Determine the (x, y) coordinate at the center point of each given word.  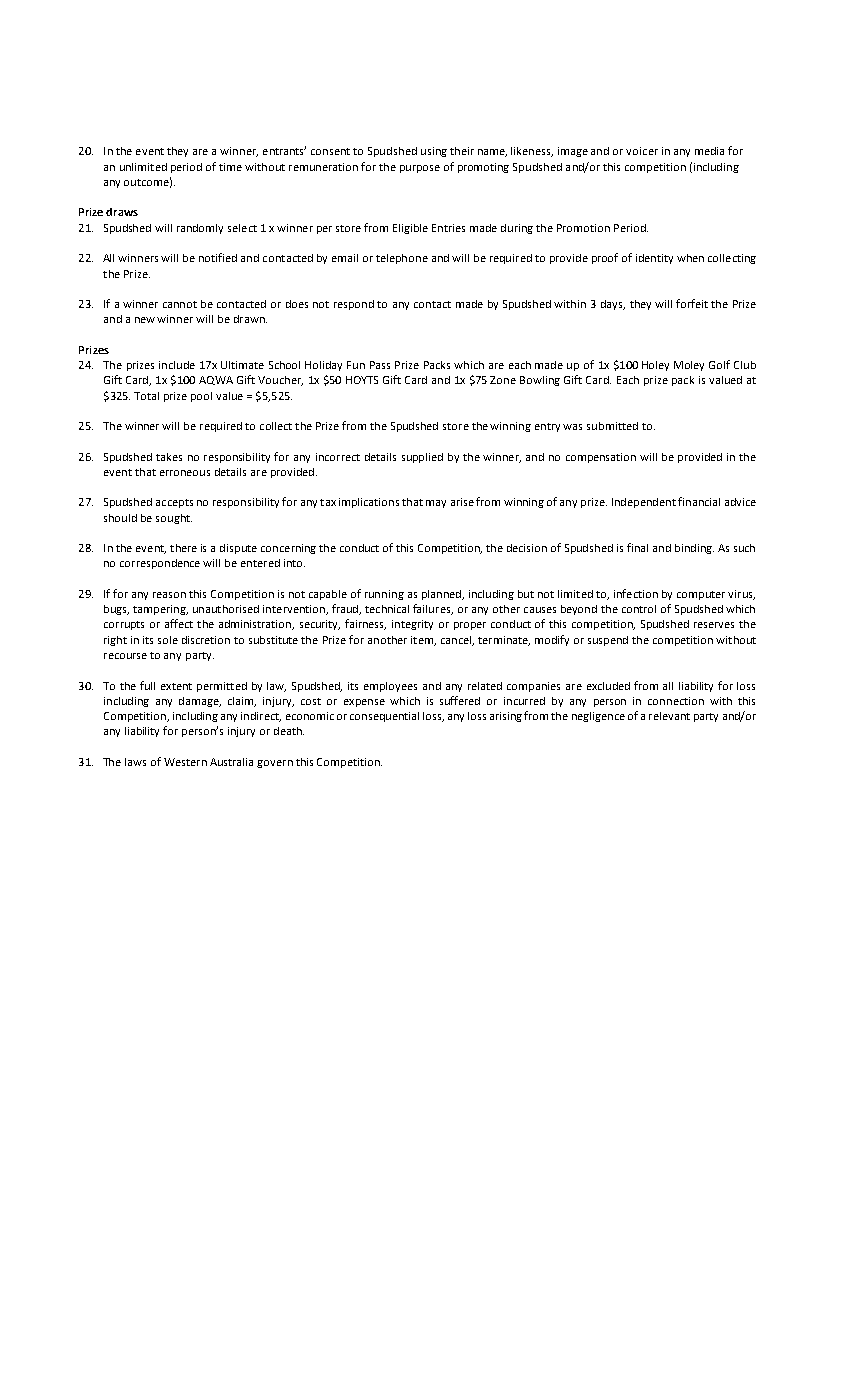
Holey (655, 366)
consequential (384, 717)
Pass (380, 365)
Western (185, 762)
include (177, 365)
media (709, 151)
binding (694, 549)
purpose (420, 169)
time (230, 167)
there (183, 548)
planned (442, 595)
